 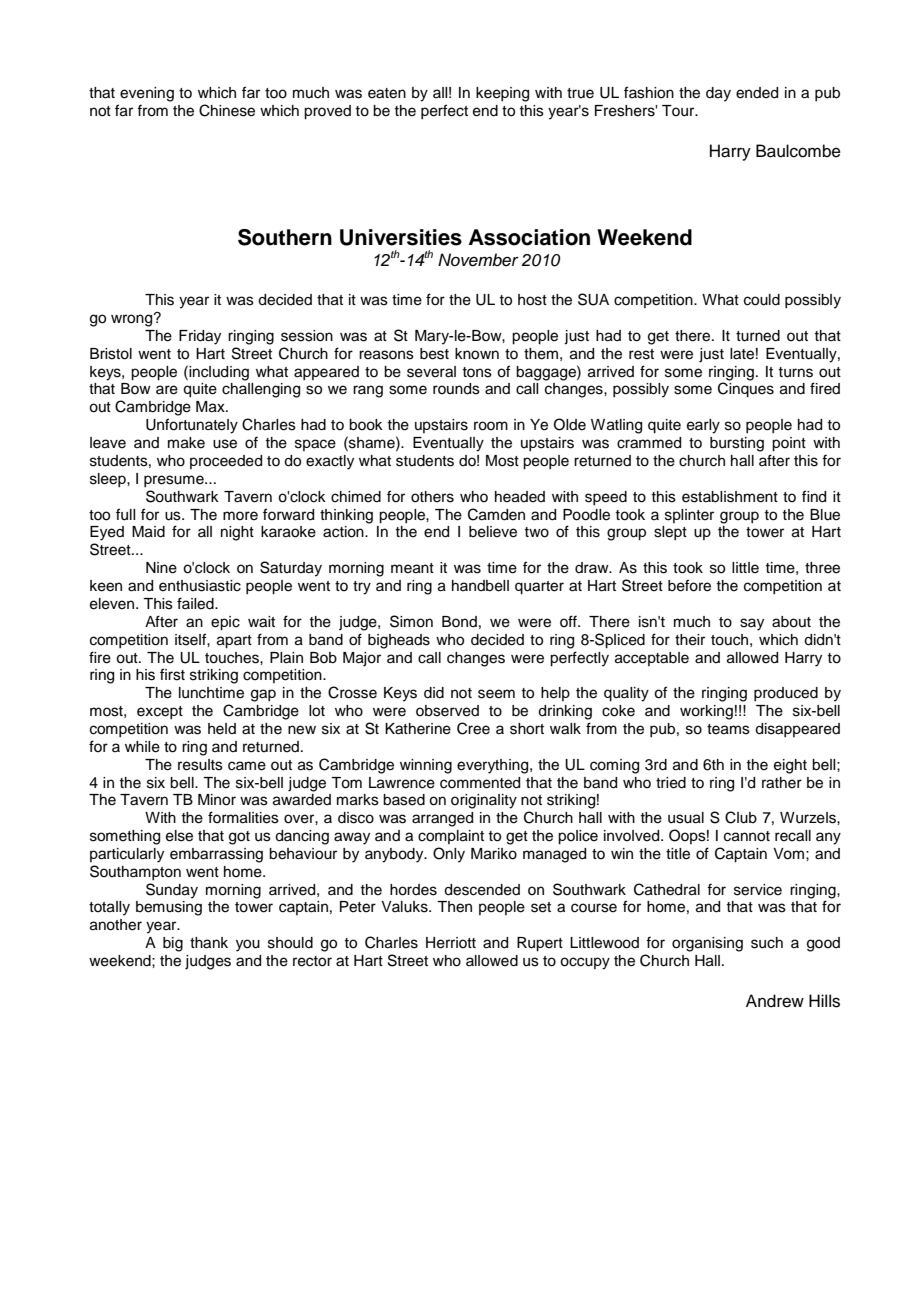 What do you see at coordinates (493, 532) in the page?
I see `believe` at bounding box center [493, 532].
